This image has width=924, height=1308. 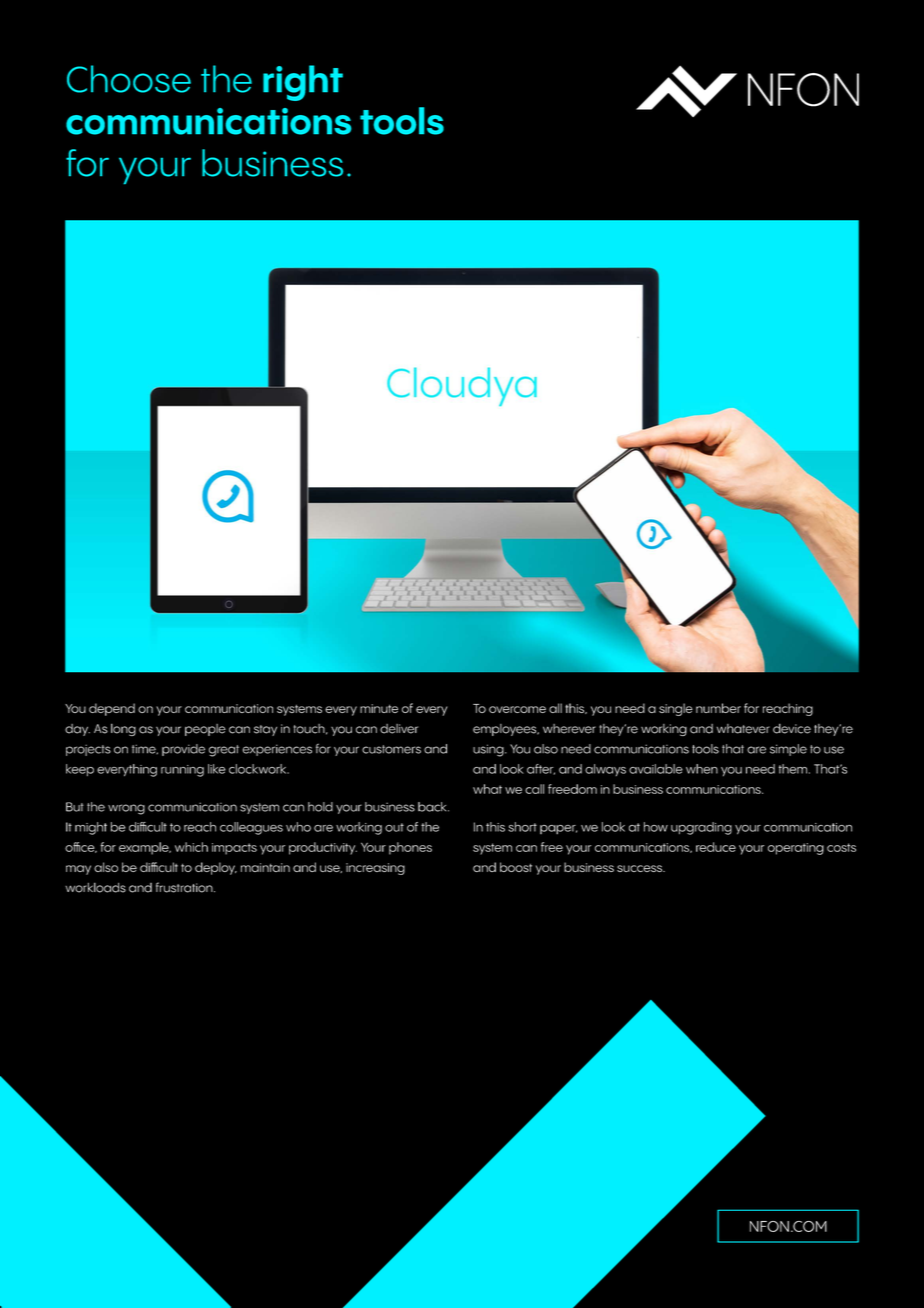 What do you see at coordinates (303, 83) in the image?
I see `right` at bounding box center [303, 83].
